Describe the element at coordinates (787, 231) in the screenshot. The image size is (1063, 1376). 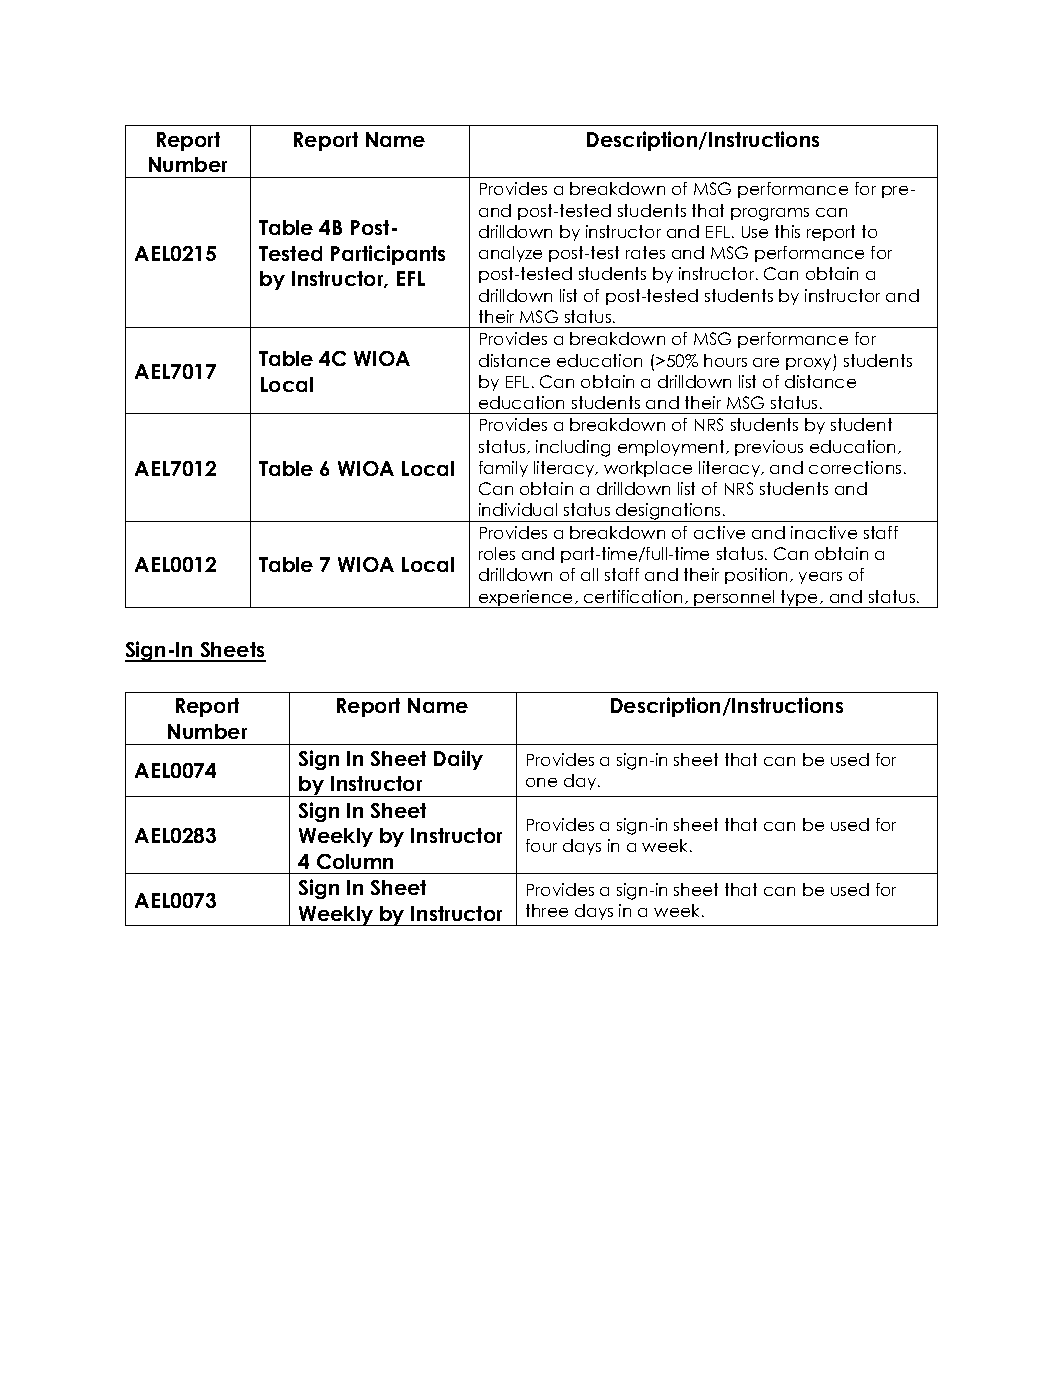
I see `this` at that location.
